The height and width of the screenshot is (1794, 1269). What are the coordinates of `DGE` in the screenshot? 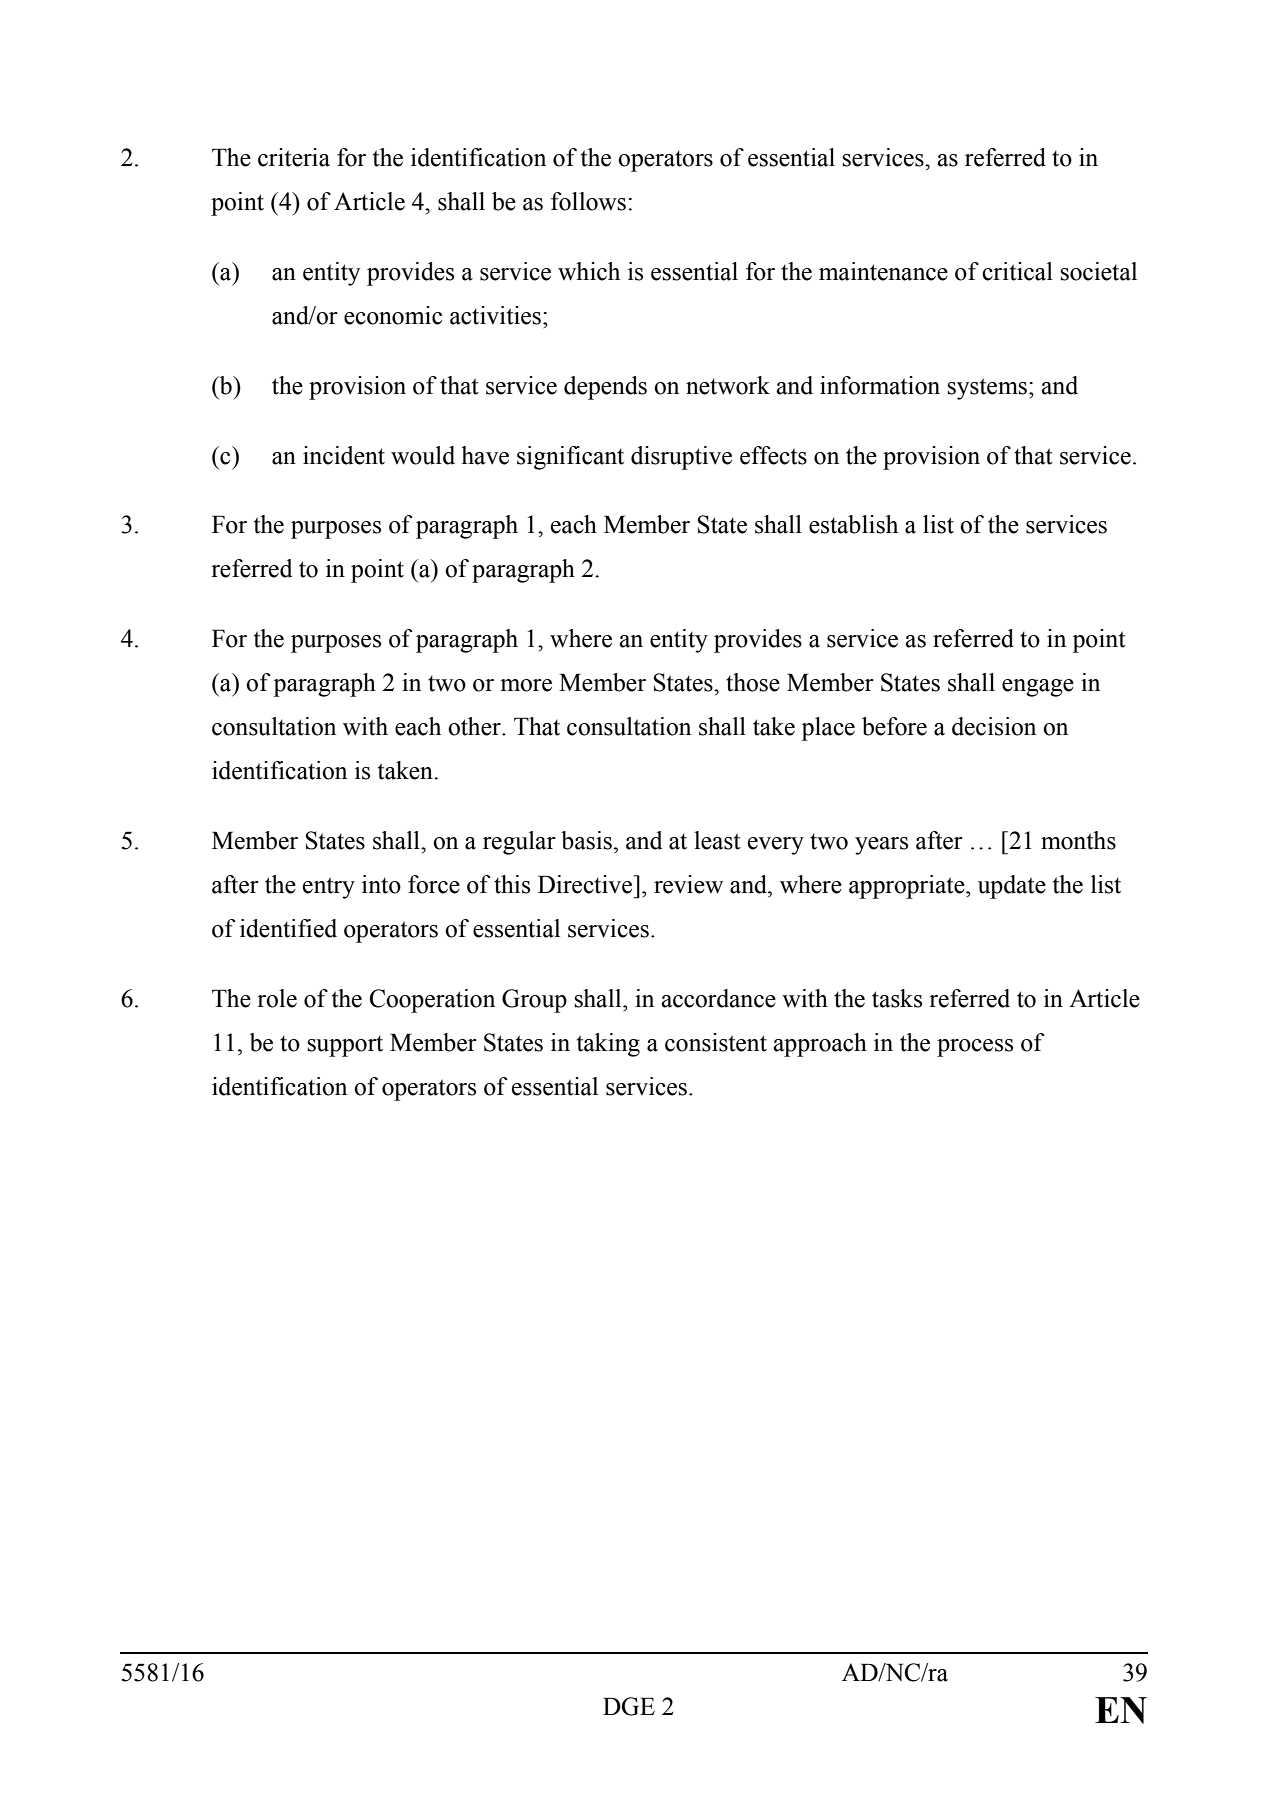 It's located at (629, 1706).
